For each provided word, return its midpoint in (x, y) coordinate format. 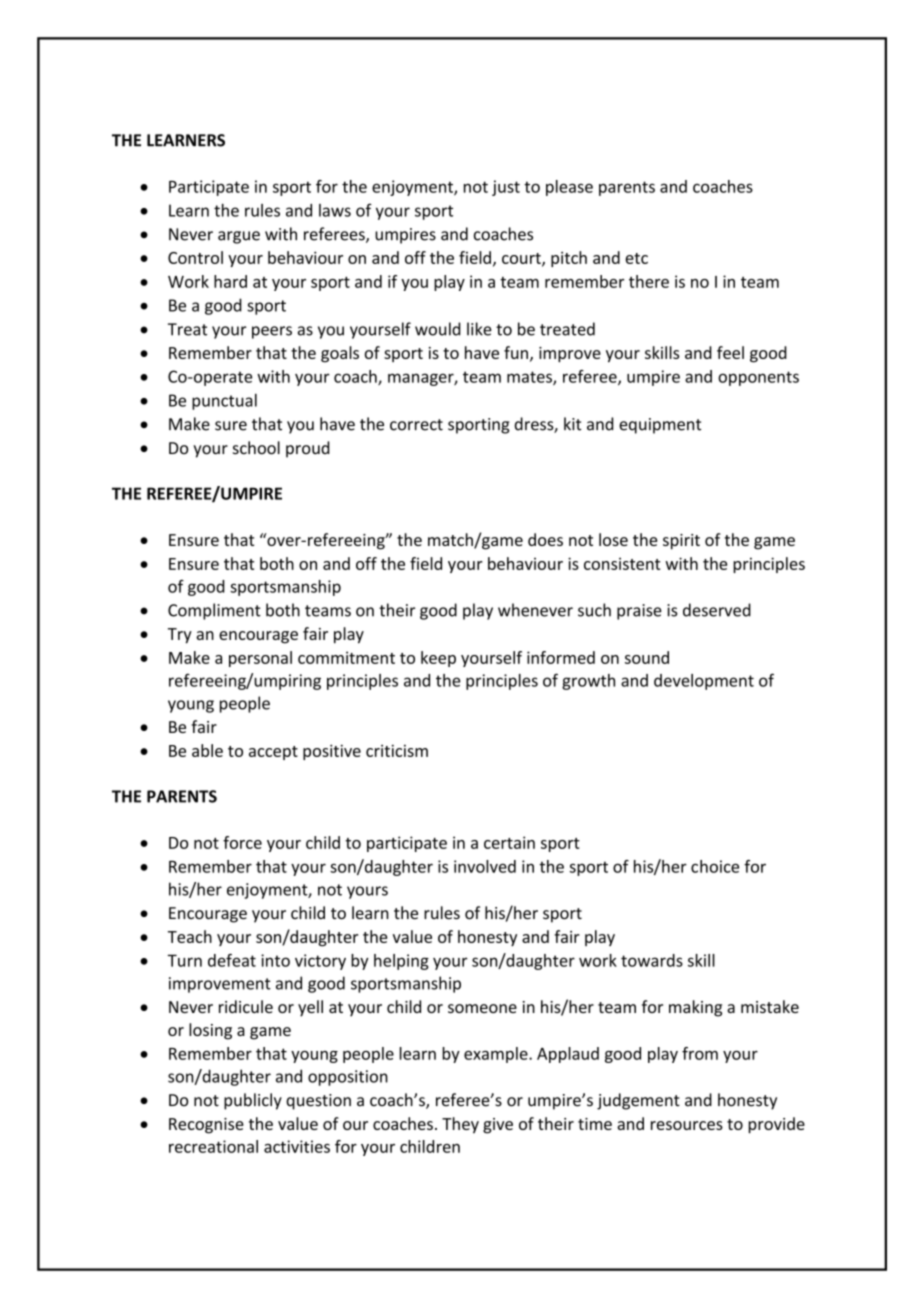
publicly (253, 1101)
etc (636, 258)
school (256, 448)
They (460, 1125)
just (506, 188)
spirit (681, 542)
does (545, 539)
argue (239, 237)
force (242, 842)
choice (715, 866)
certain (509, 842)
